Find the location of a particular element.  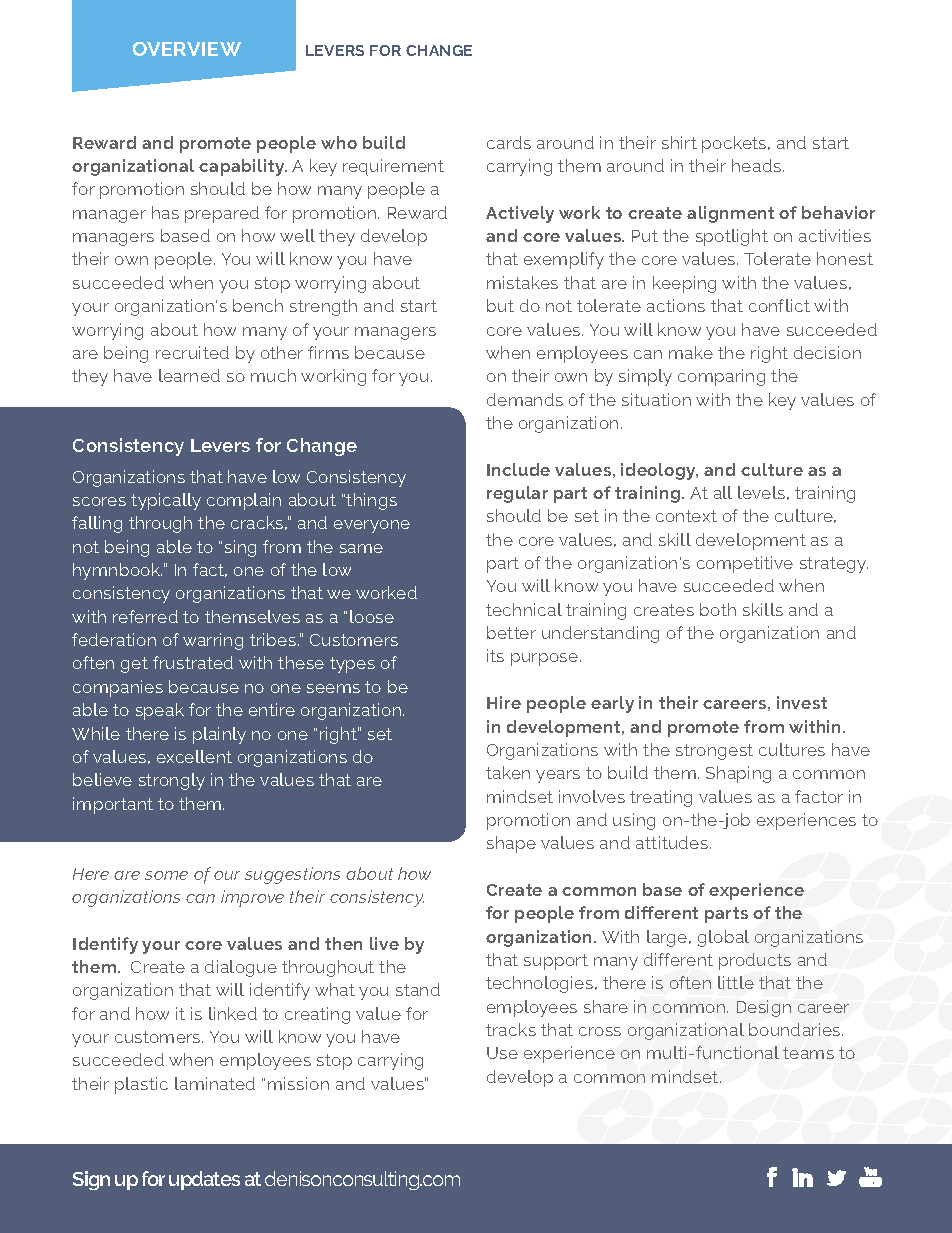

updates is located at coordinates (204, 1180).
